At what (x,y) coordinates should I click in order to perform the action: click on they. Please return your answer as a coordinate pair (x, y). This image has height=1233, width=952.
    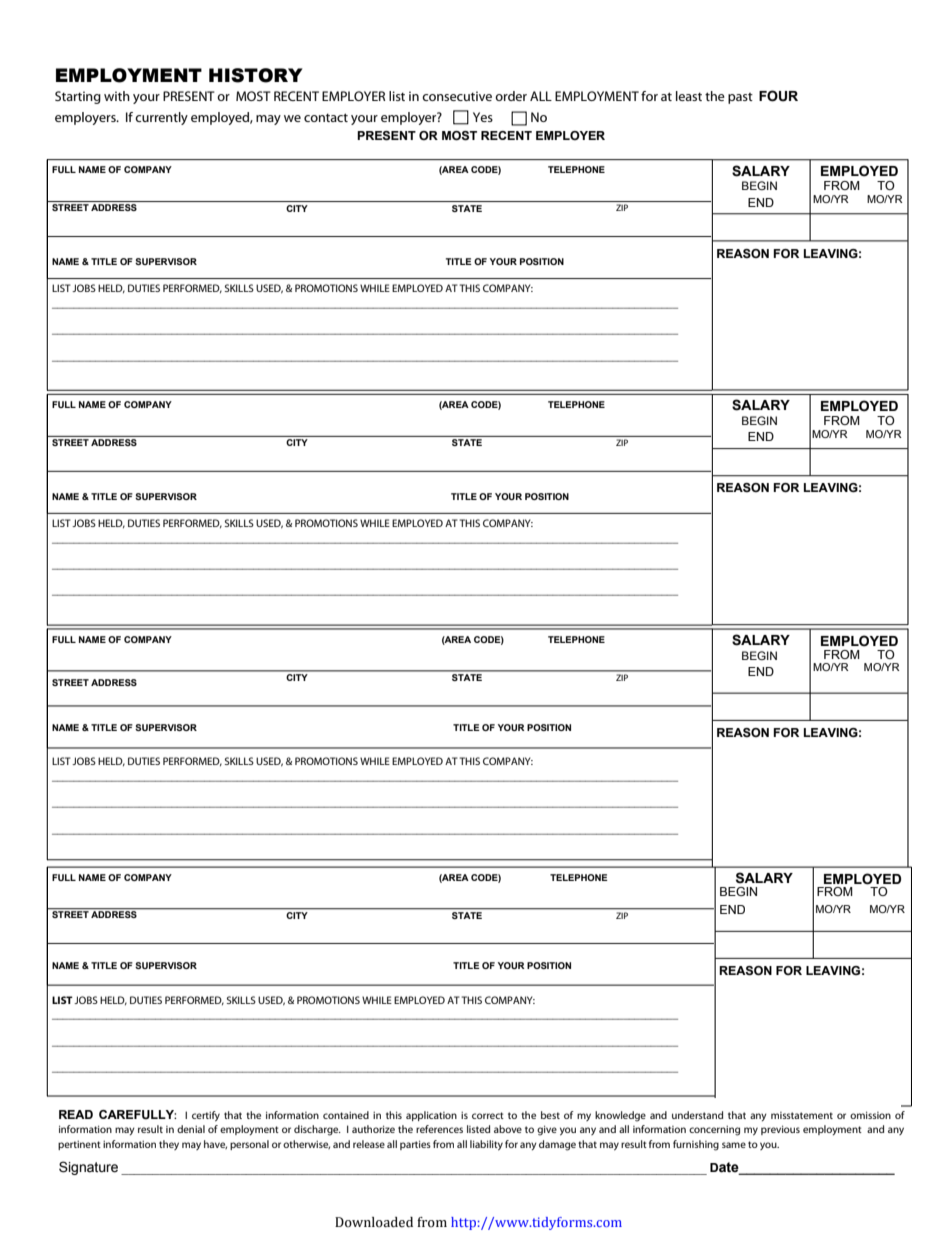
    Looking at the image, I should click on (169, 1145).
